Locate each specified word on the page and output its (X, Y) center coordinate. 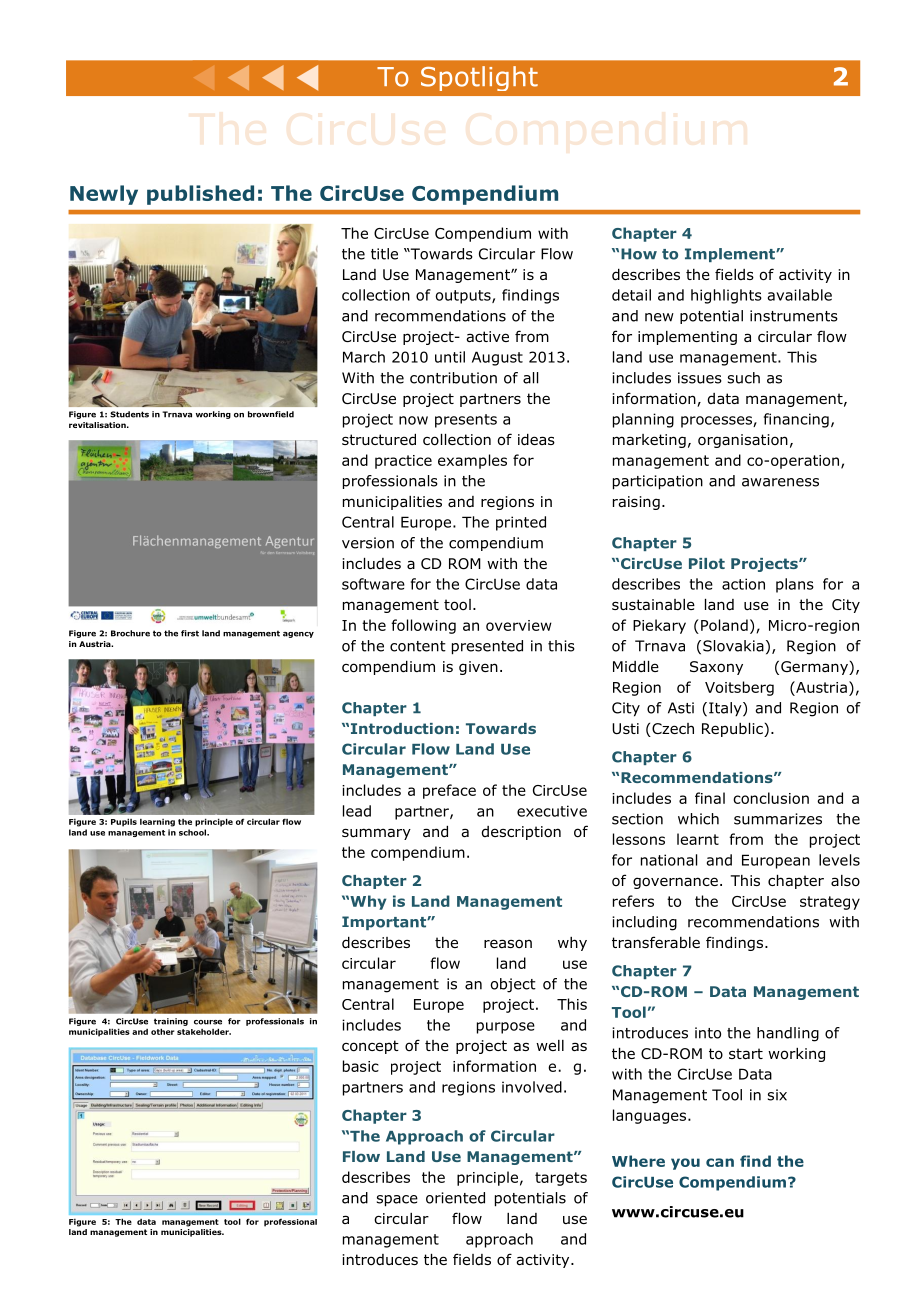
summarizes (778, 819)
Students (129, 414)
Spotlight (479, 78)
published (200, 195)
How (639, 254)
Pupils (124, 822)
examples (472, 461)
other (163, 1031)
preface (449, 791)
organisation (743, 441)
